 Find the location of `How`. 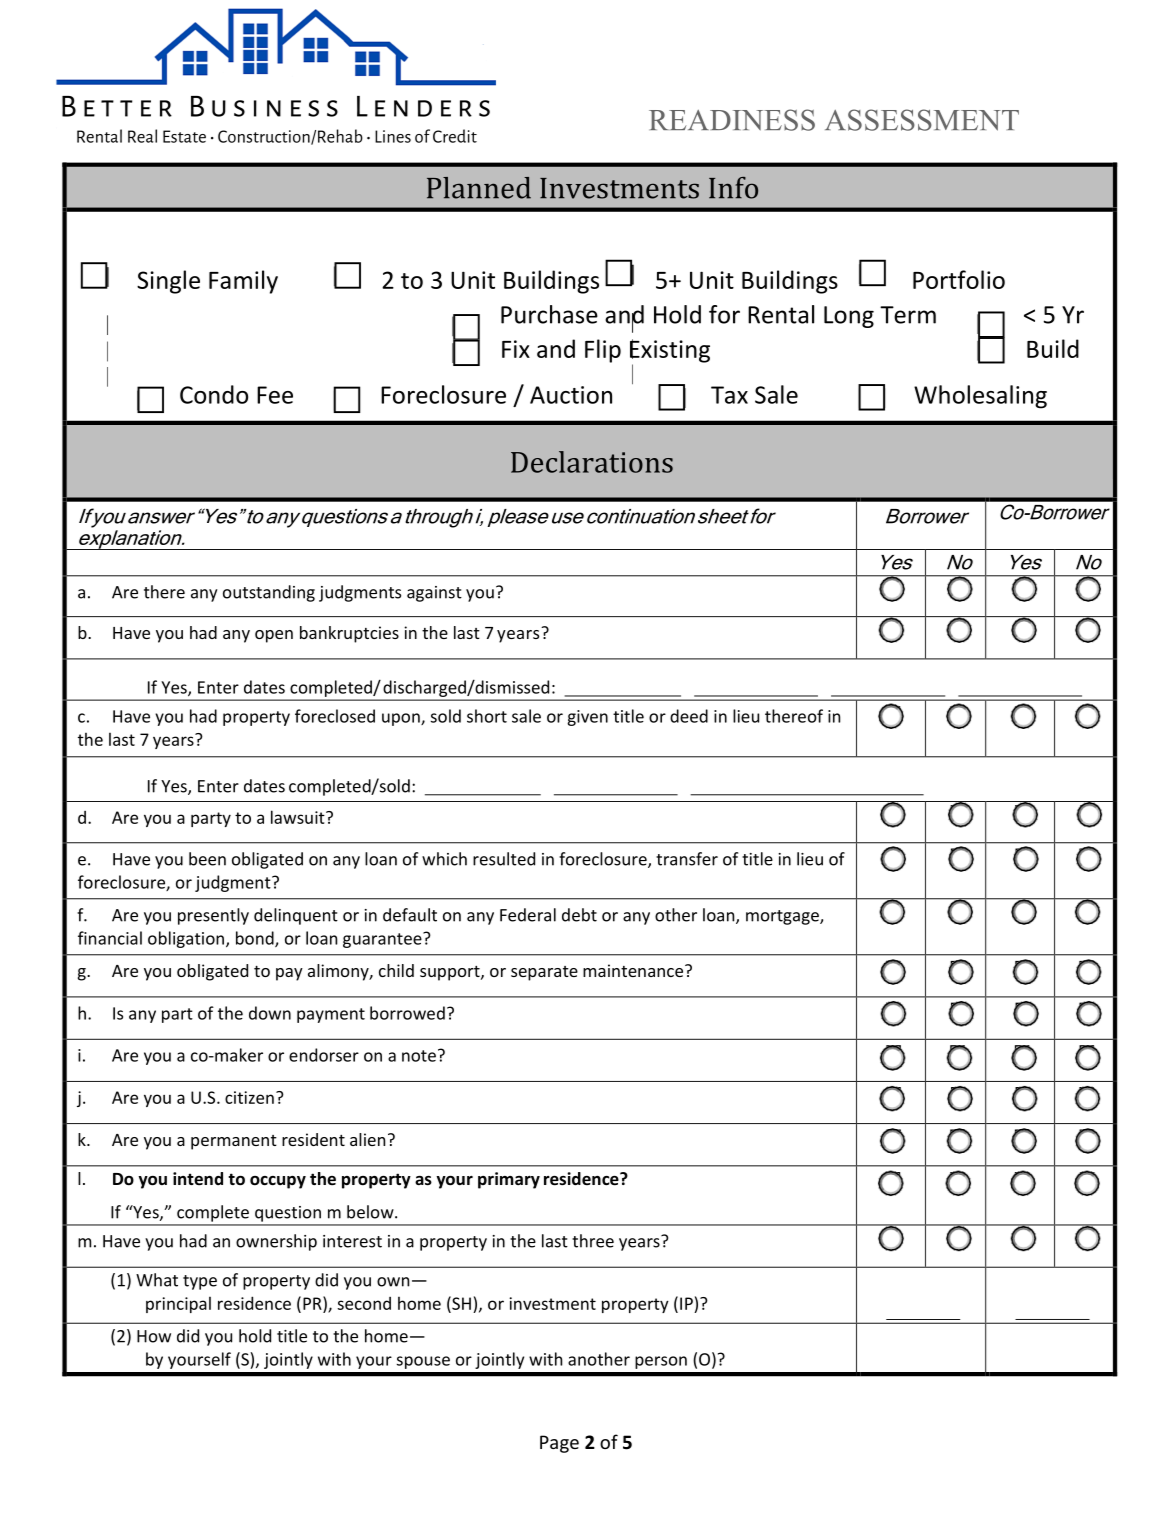

How is located at coordinates (154, 1336).
